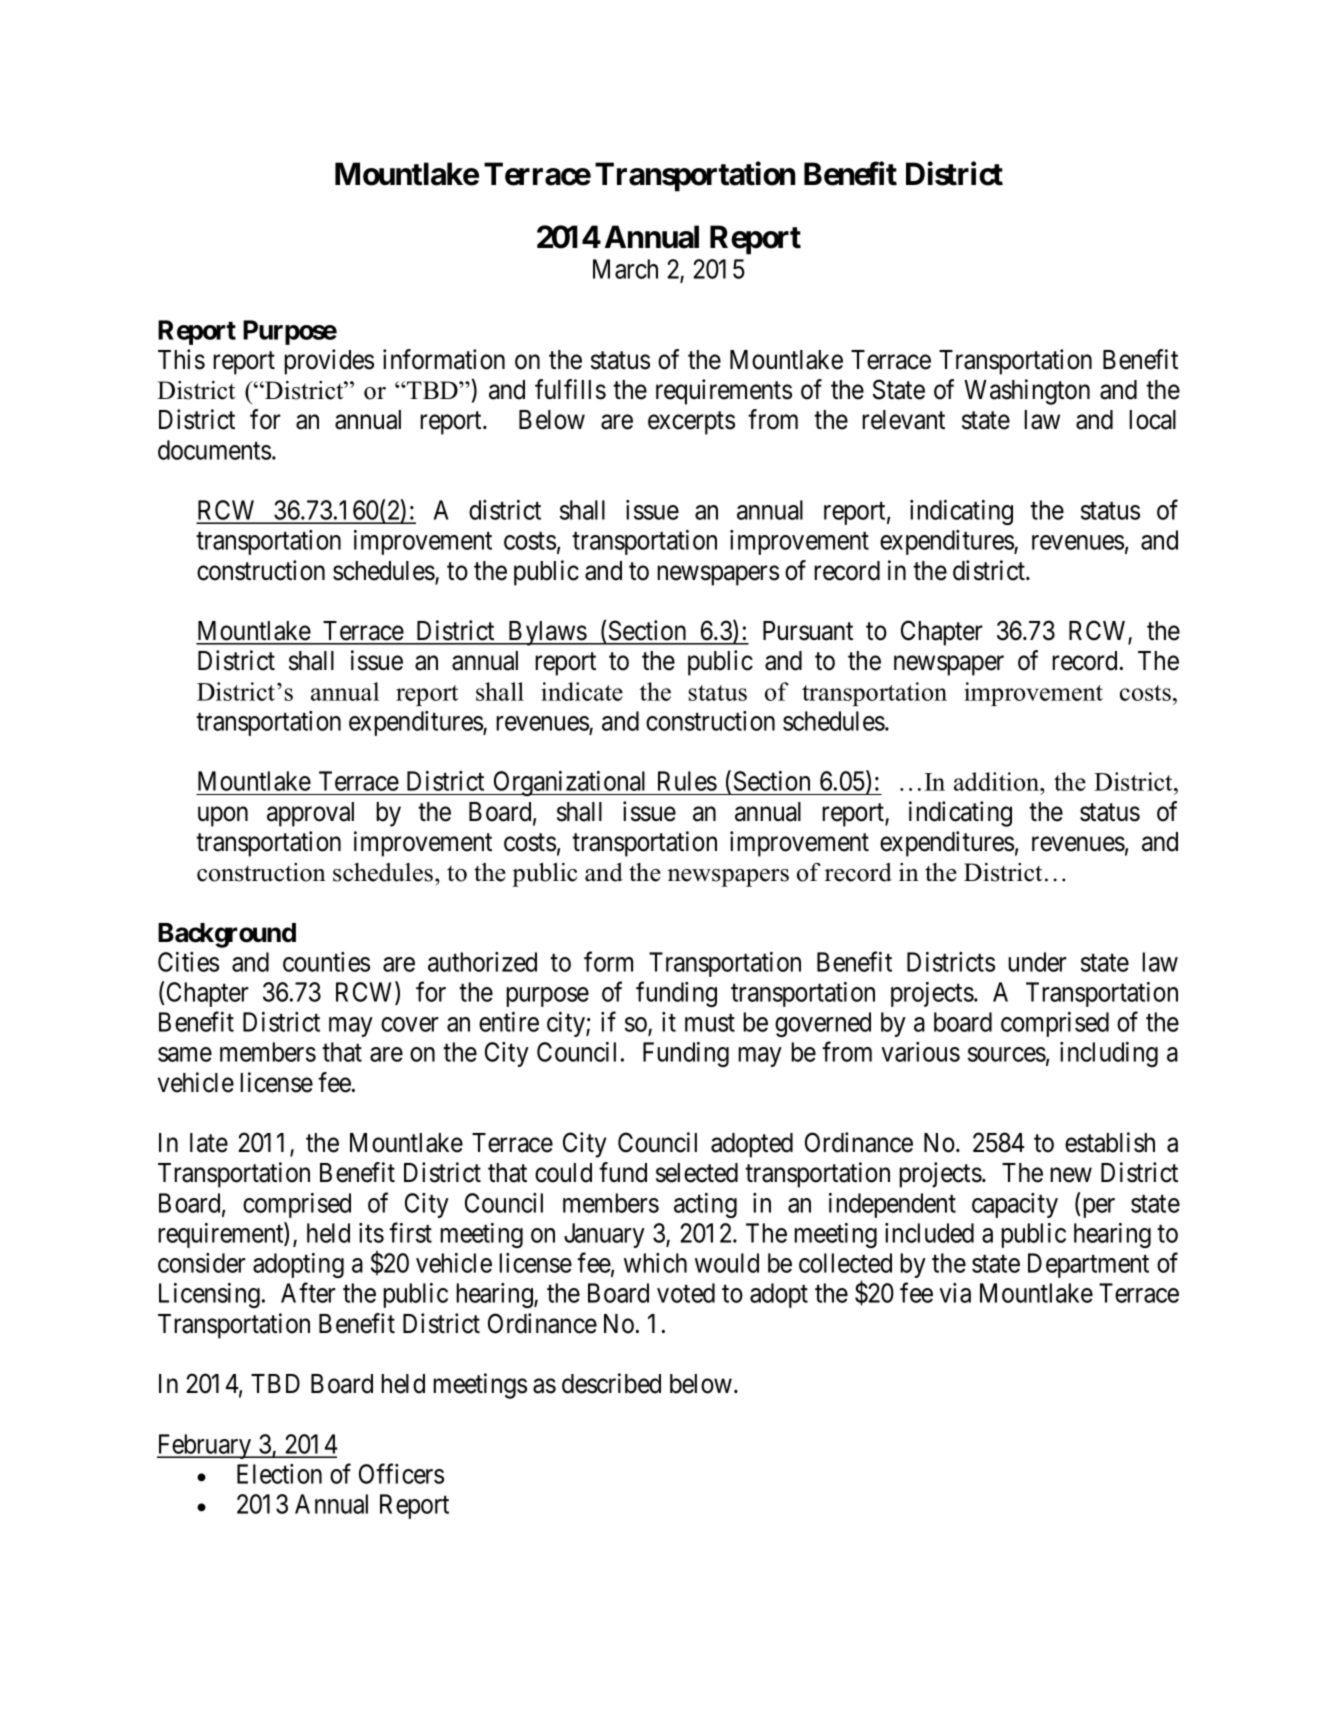 The width and height of the page is (1336, 1729). What do you see at coordinates (279, 1474) in the page?
I see `Election` at bounding box center [279, 1474].
